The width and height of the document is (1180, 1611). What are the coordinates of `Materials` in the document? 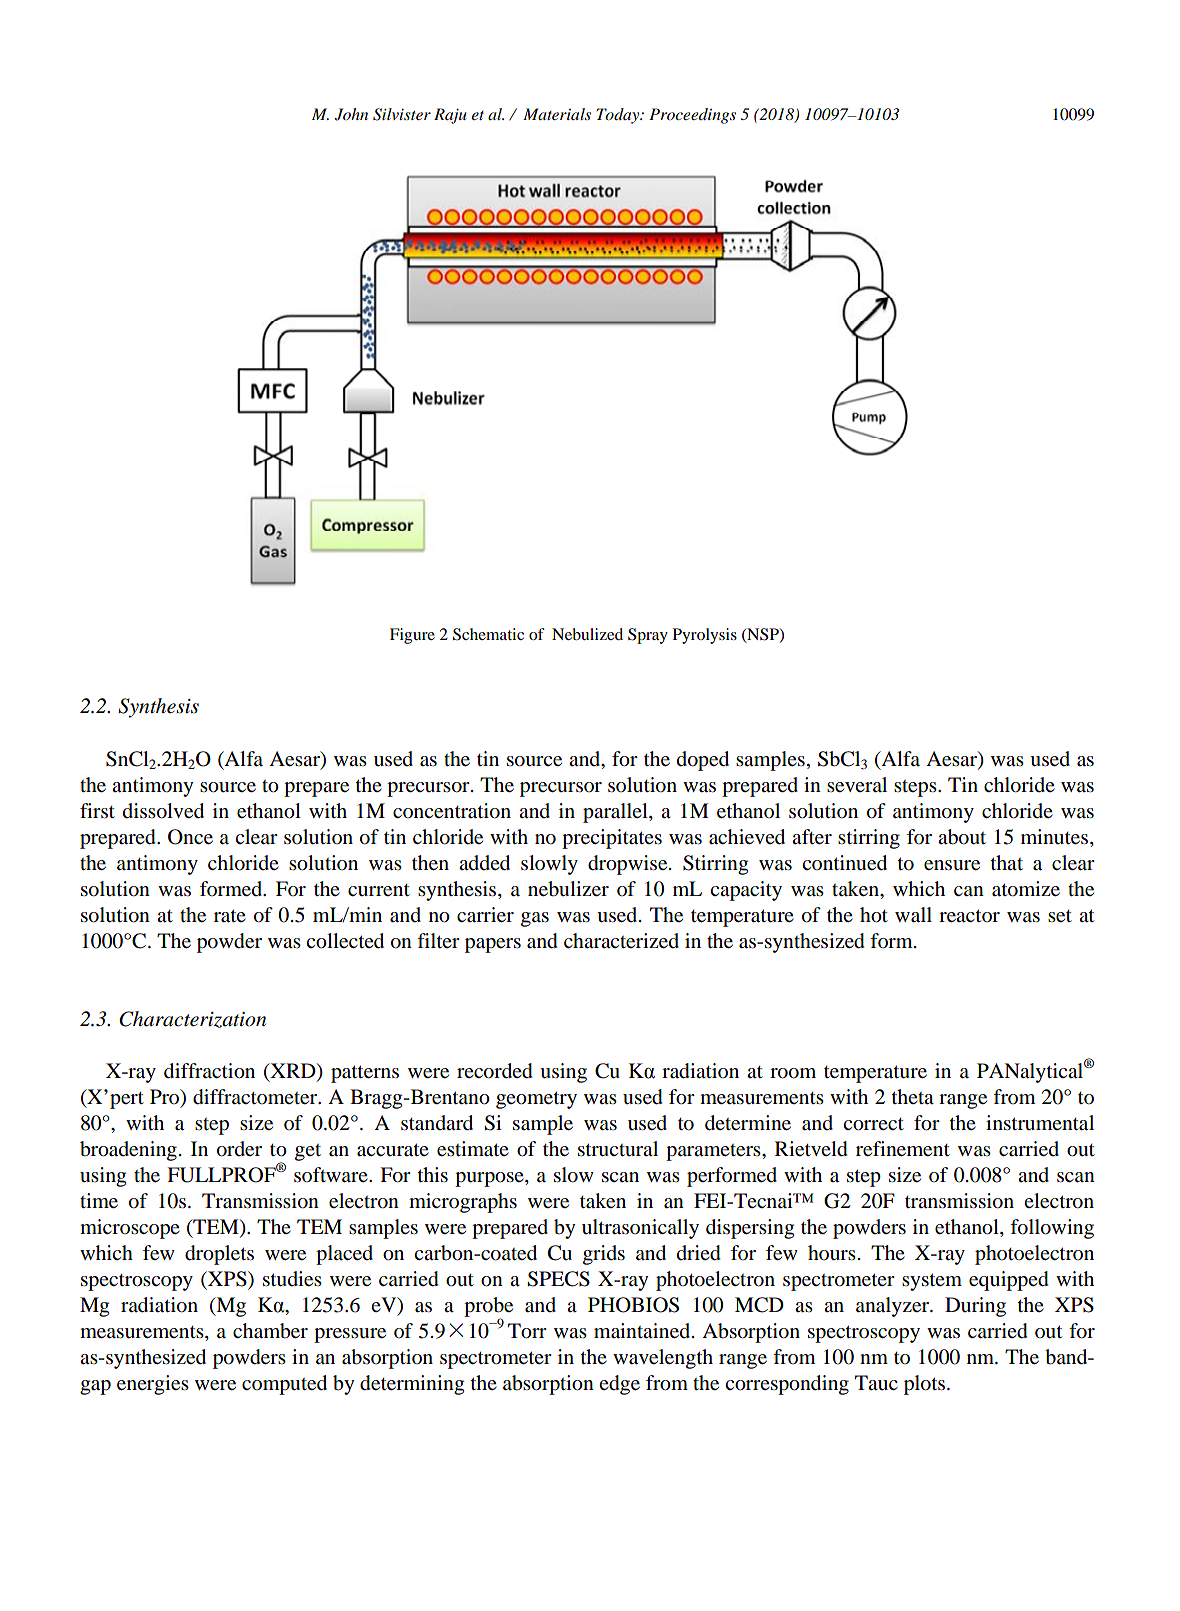 It's located at (557, 114).
